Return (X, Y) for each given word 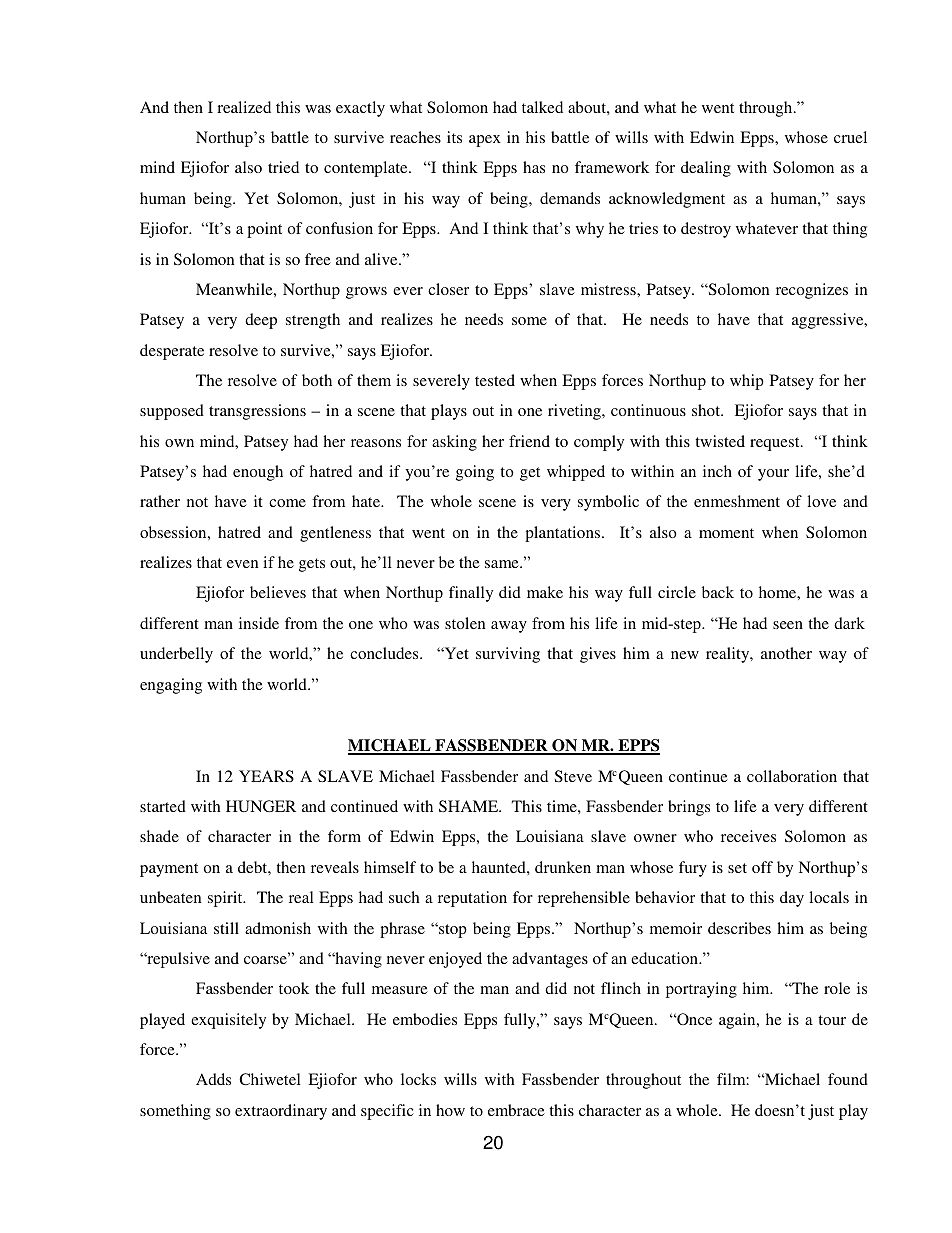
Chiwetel (270, 1079)
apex (485, 141)
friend (529, 441)
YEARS (266, 776)
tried (283, 167)
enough (258, 473)
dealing (706, 169)
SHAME (469, 806)
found (848, 1079)
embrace (516, 1110)
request (776, 444)
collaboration (792, 776)
